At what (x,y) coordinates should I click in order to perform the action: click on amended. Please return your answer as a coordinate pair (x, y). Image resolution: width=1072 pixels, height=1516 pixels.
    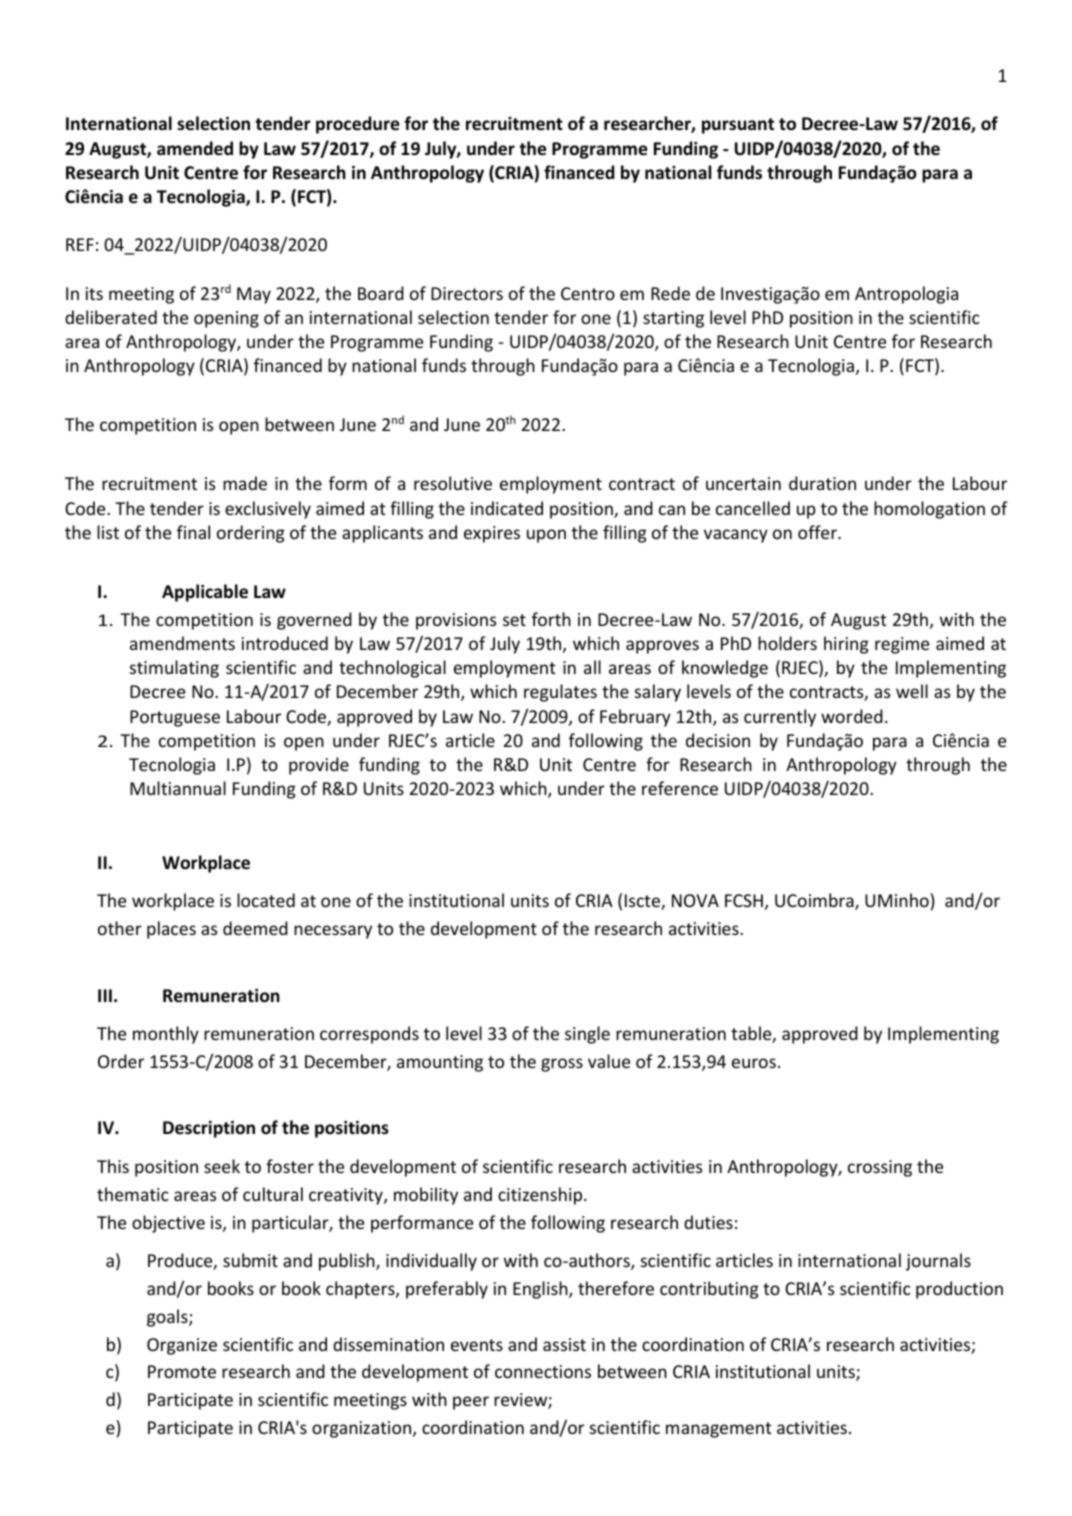
    Looking at the image, I should click on (195, 148).
